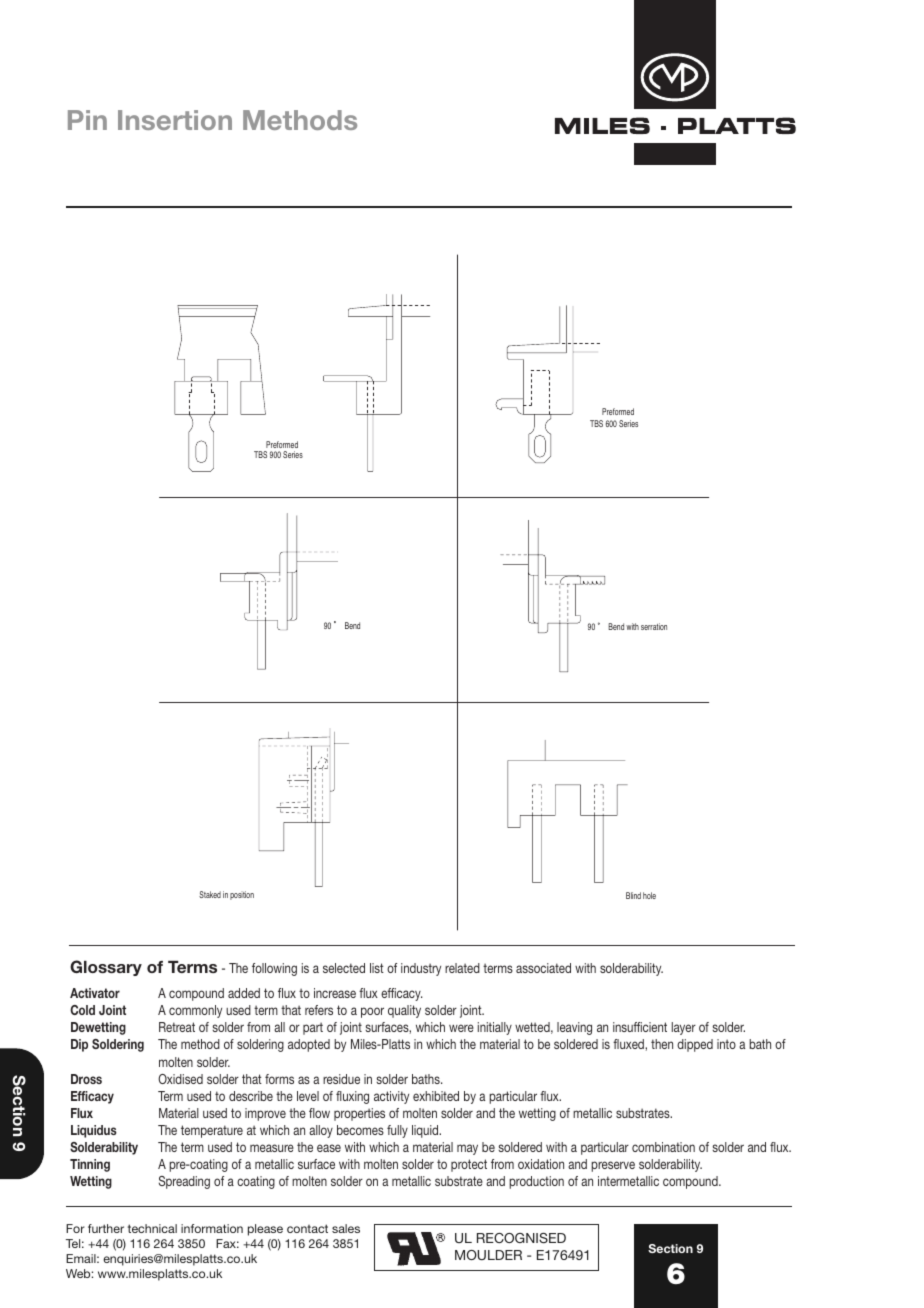  What do you see at coordinates (242, 895) in the screenshot?
I see `position` at bounding box center [242, 895].
